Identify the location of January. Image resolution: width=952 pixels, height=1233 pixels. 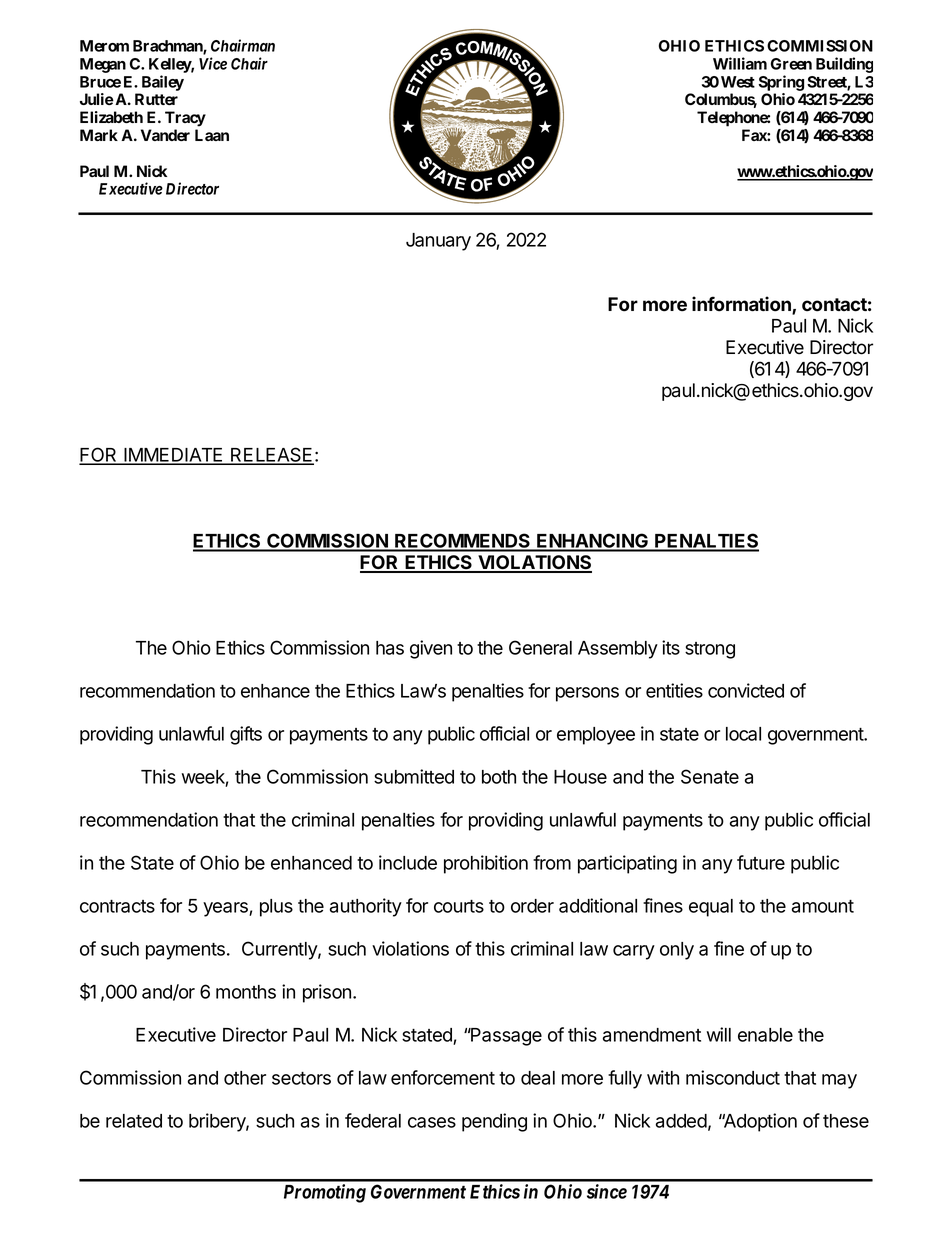
(438, 242).
